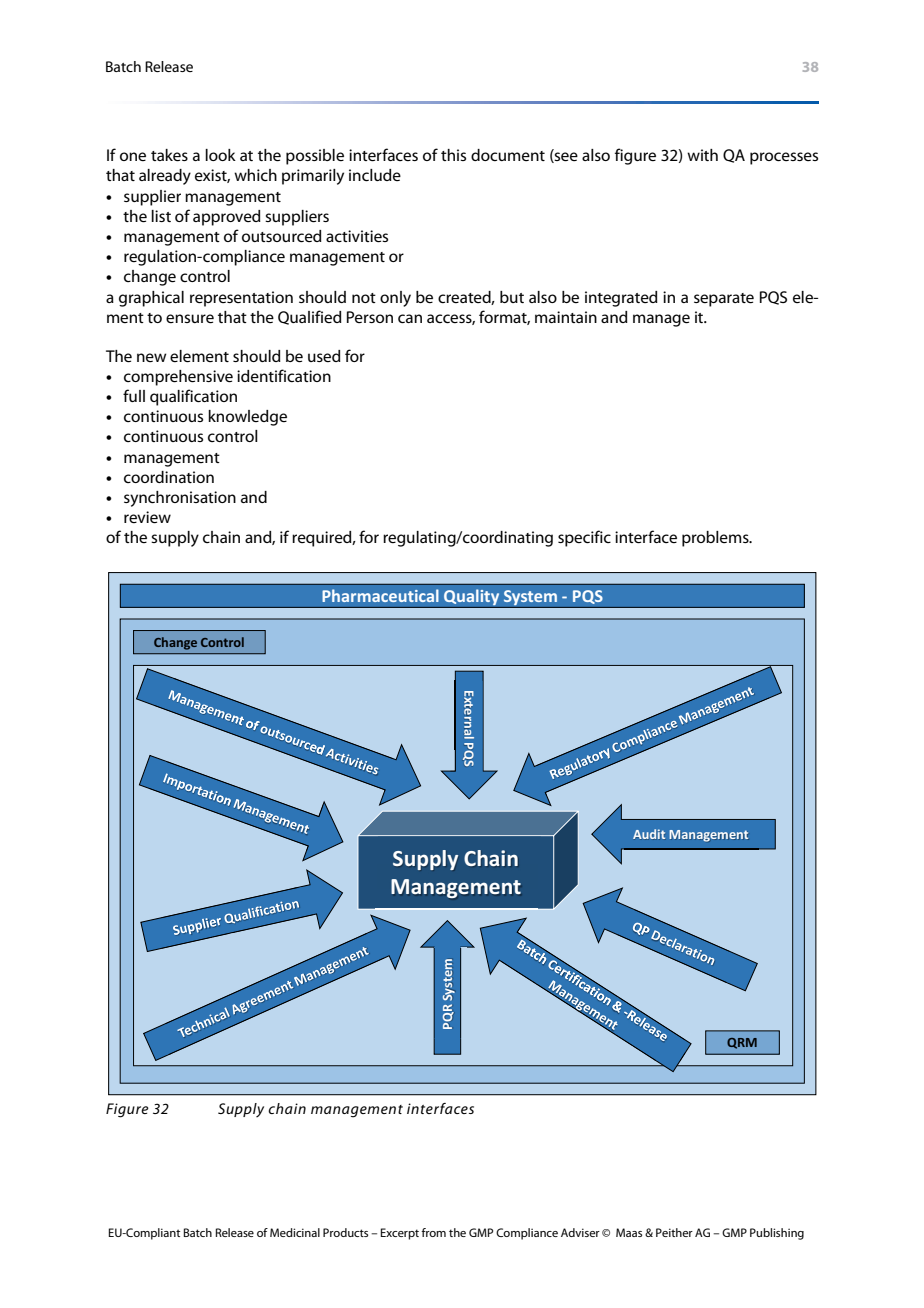 The width and height of the image is (924, 1308). Describe the element at coordinates (649, 834) in the image. I see `Audit` at that location.
